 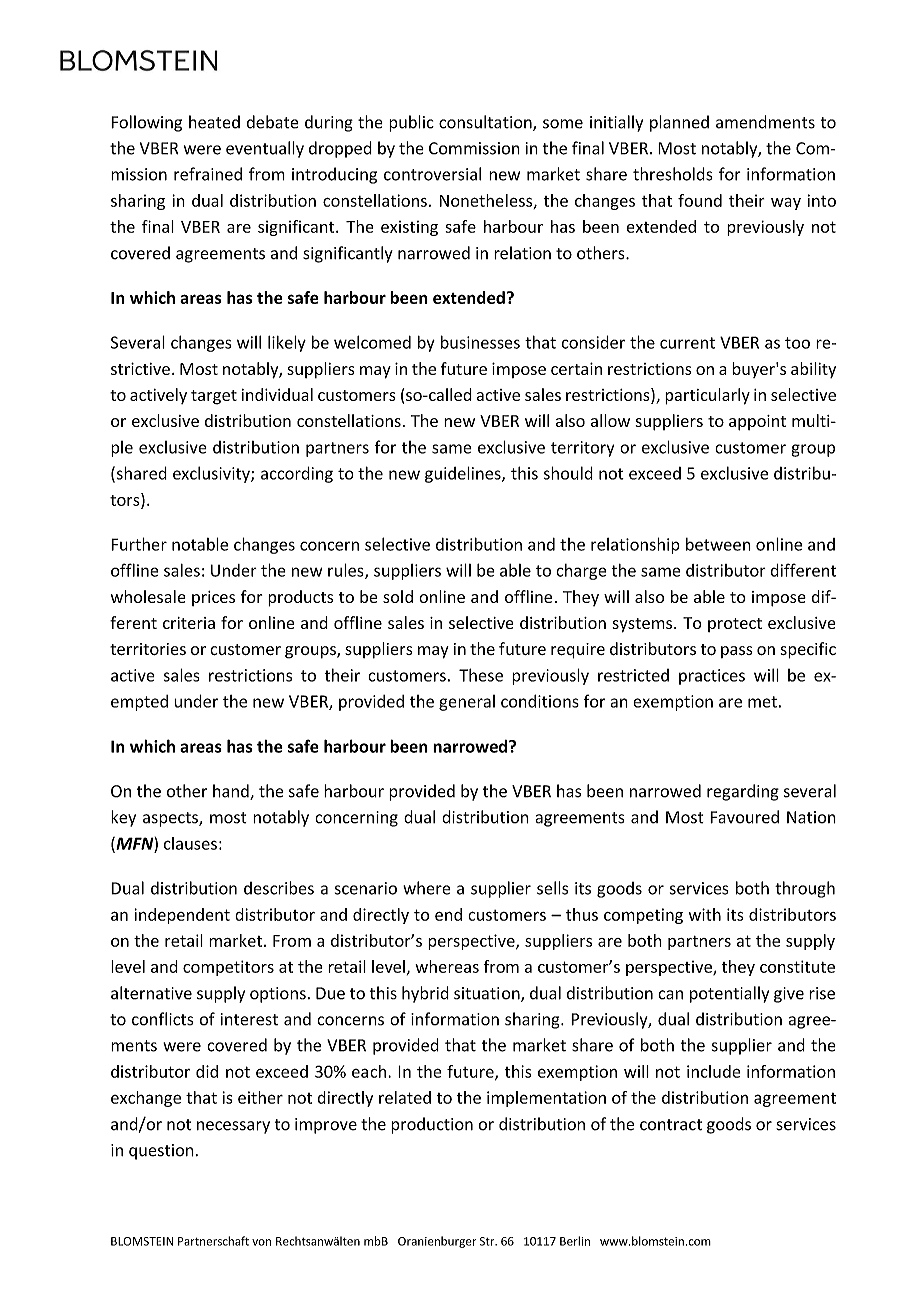 I want to click on between, so click(x=718, y=544).
